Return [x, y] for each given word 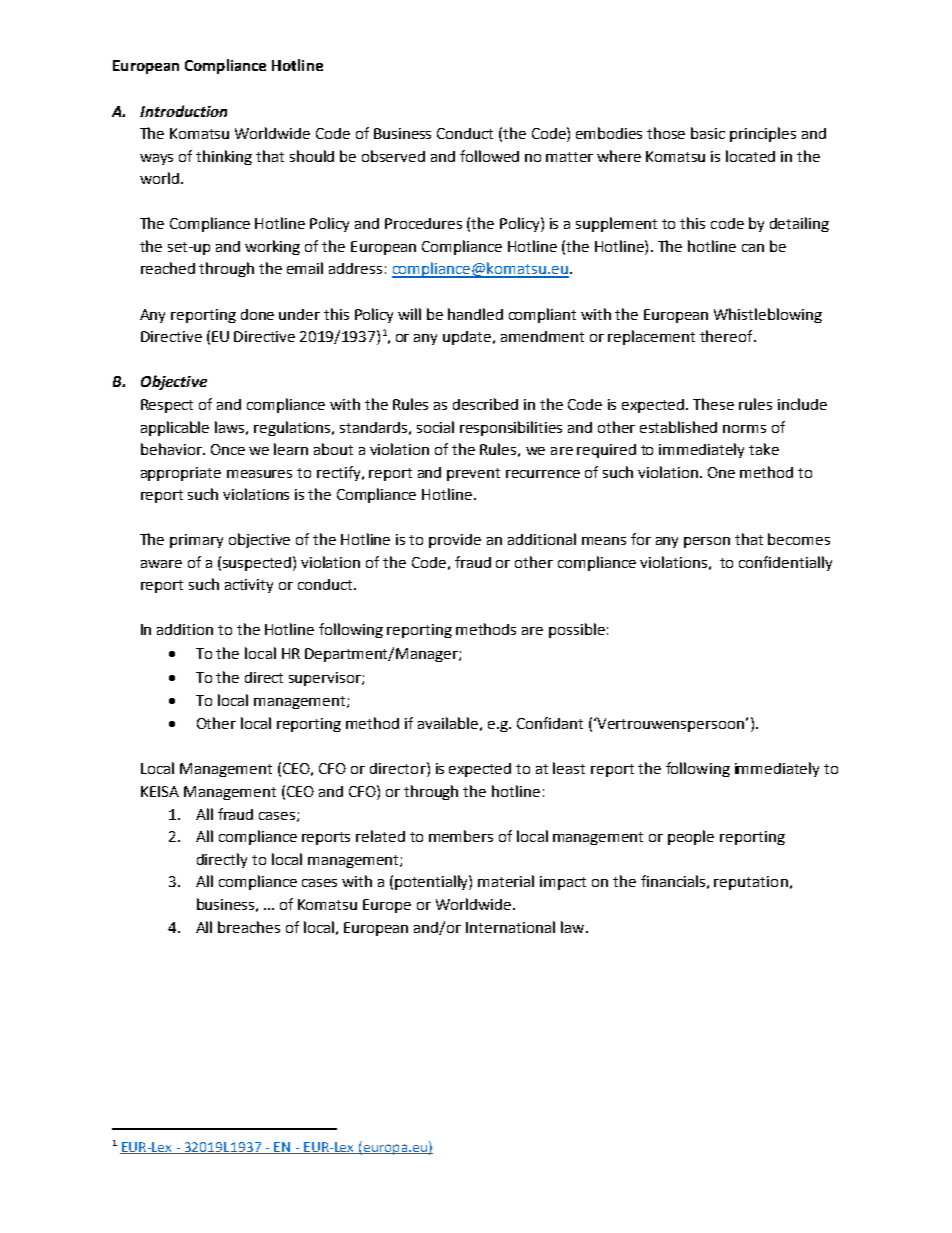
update [468, 338]
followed [489, 156]
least [569, 768]
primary [196, 541]
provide [455, 541]
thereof [727, 336]
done [257, 314]
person [707, 542]
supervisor [326, 679]
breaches [249, 927]
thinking [224, 157]
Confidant [550, 723]
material [506, 881]
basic [708, 133]
